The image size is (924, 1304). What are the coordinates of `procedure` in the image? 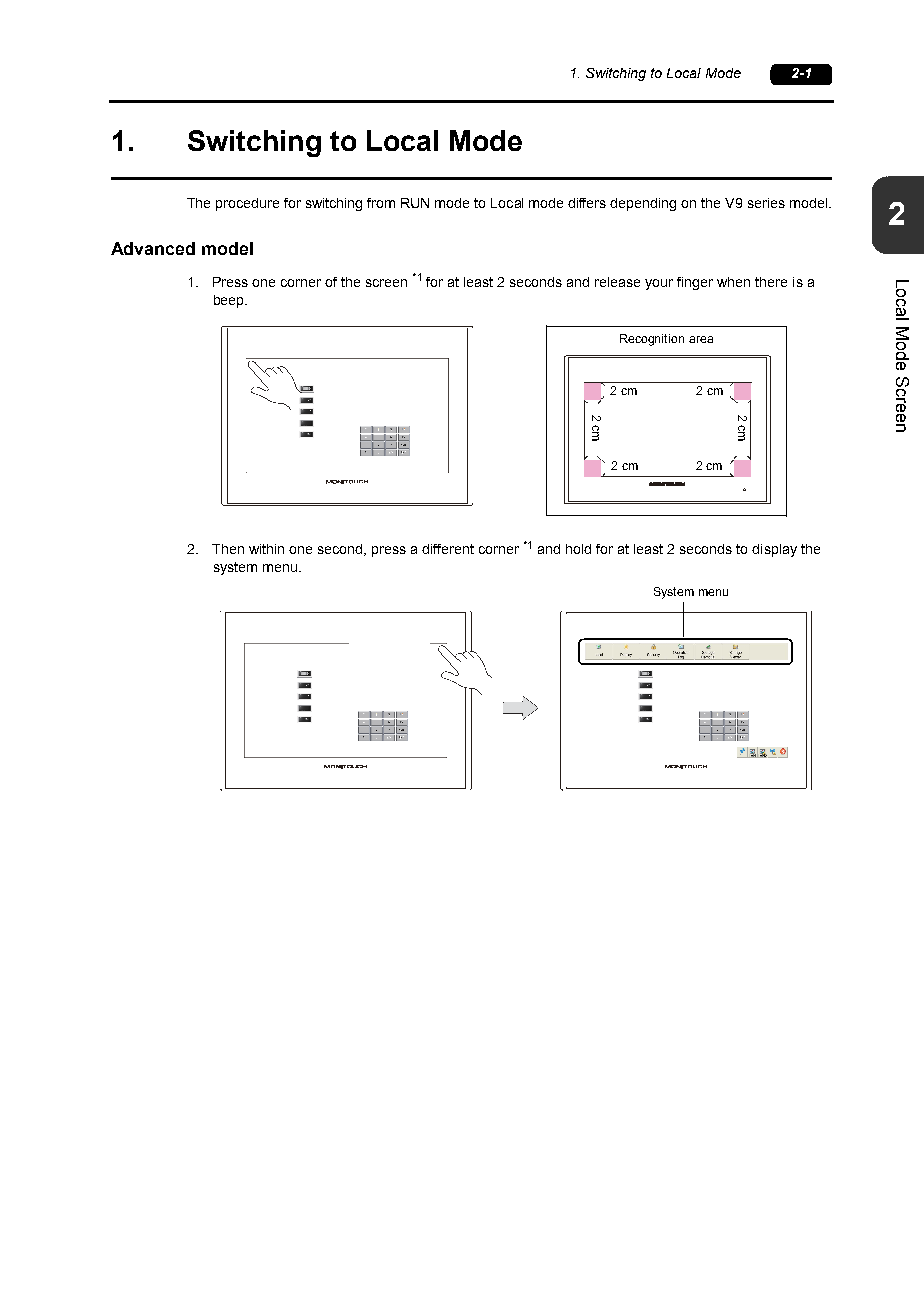 It's located at (247, 204).
